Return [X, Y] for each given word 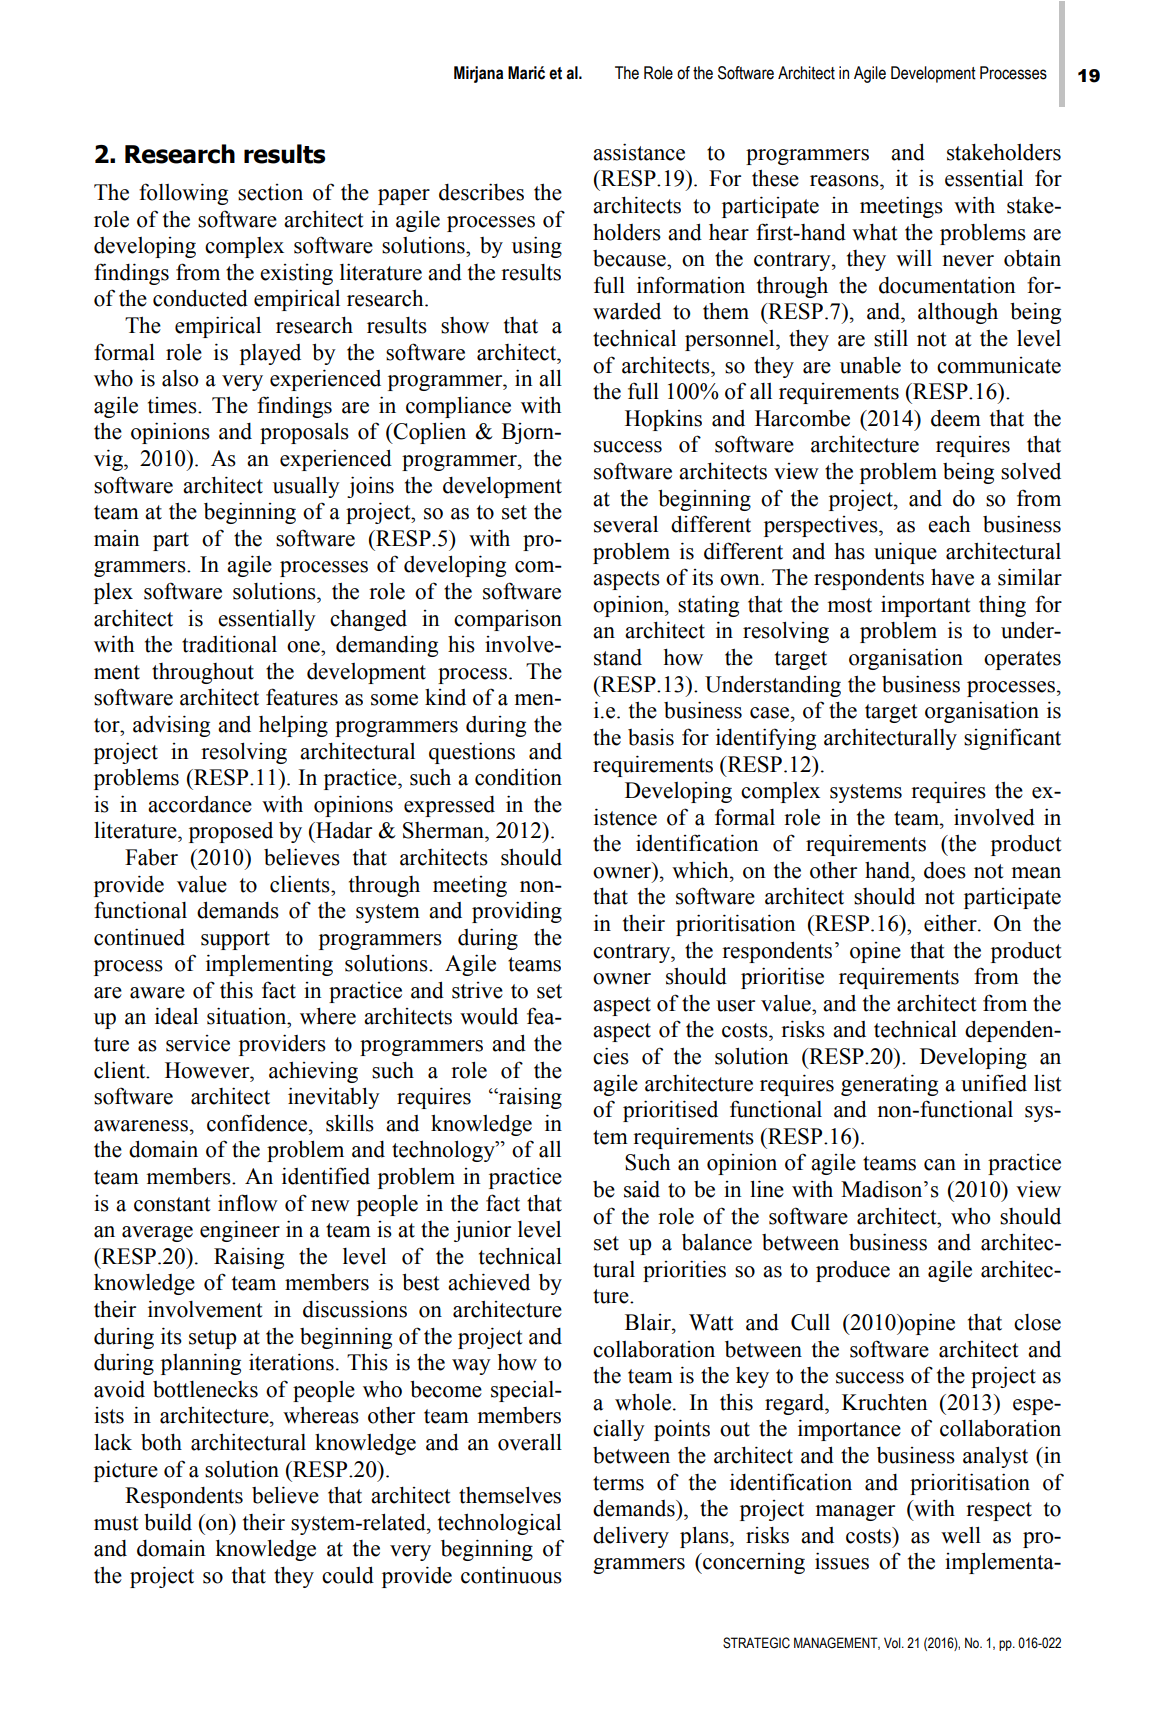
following [183, 194]
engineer [240, 1231]
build [168, 1522]
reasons [845, 181]
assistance [639, 152]
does [945, 870]
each [949, 524]
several [626, 524]
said [642, 1189]
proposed [231, 832]
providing [517, 912]
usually [306, 487]
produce [853, 1271]
